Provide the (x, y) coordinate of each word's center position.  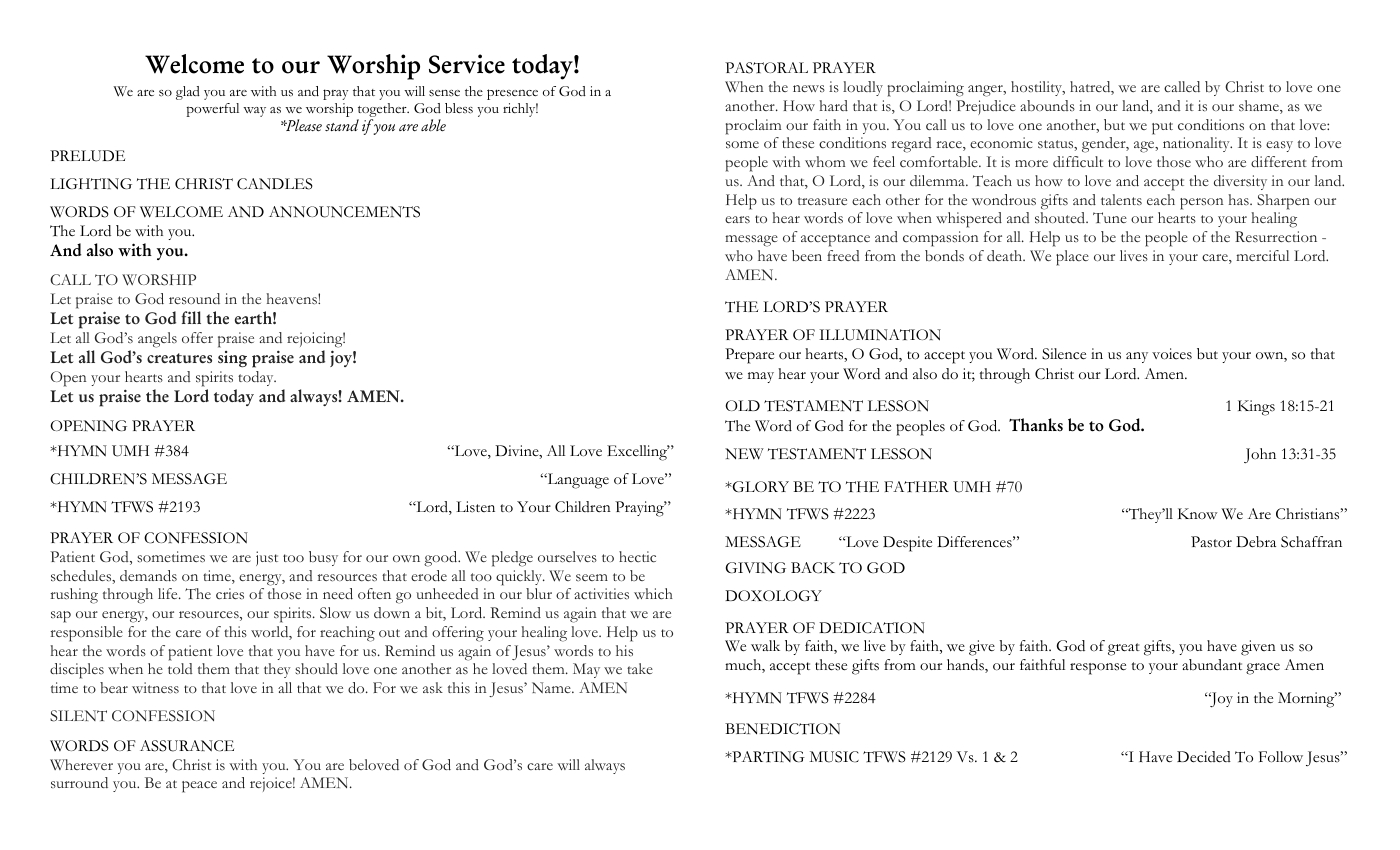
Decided (1204, 757)
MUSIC (834, 757)
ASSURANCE (187, 746)
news (809, 88)
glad (188, 93)
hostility (1038, 88)
